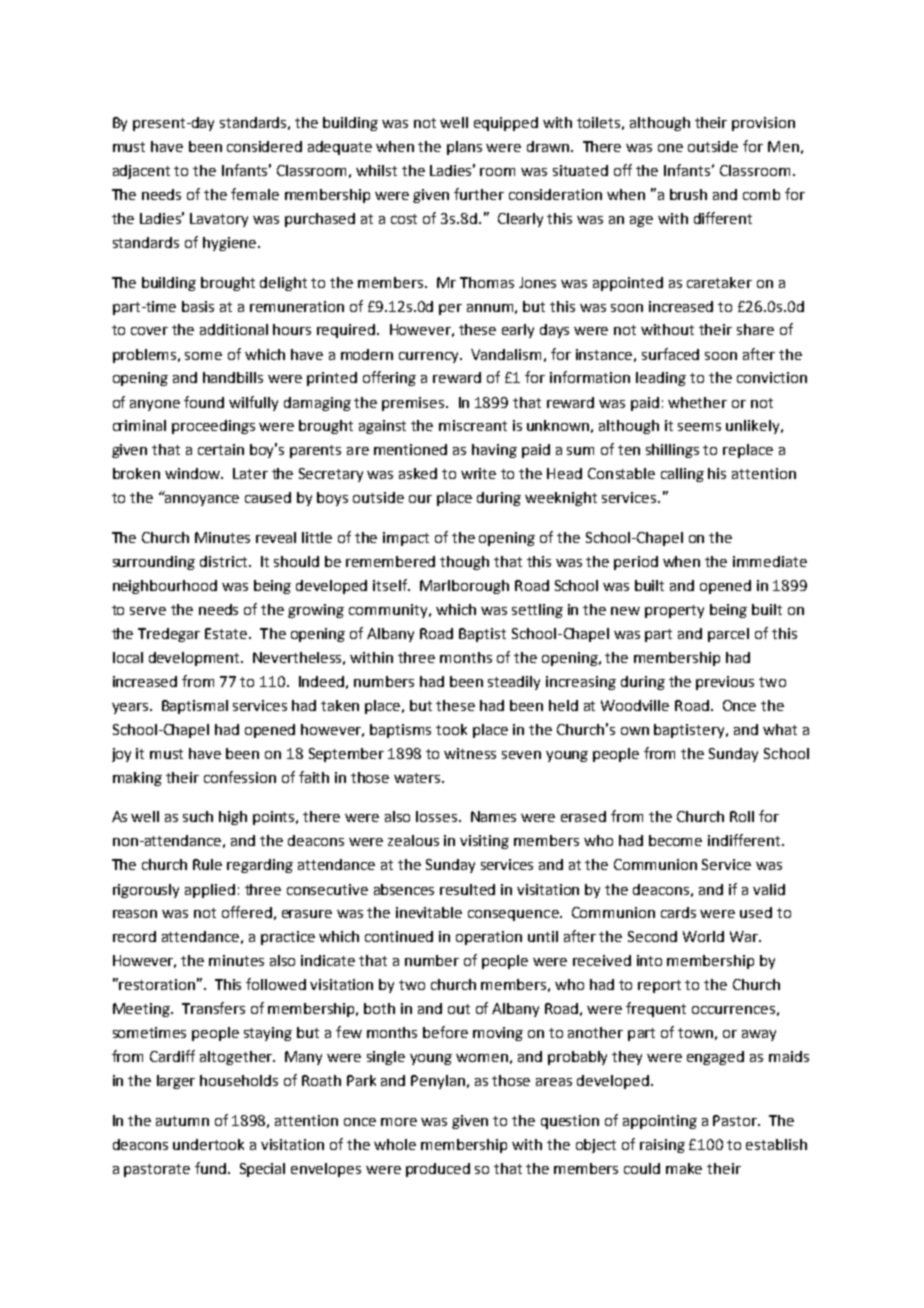 This screenshot has width=924, height=1308. Describe the element at coordinates (141, 172) in the screenshot. I see `adjacent` at that location.
